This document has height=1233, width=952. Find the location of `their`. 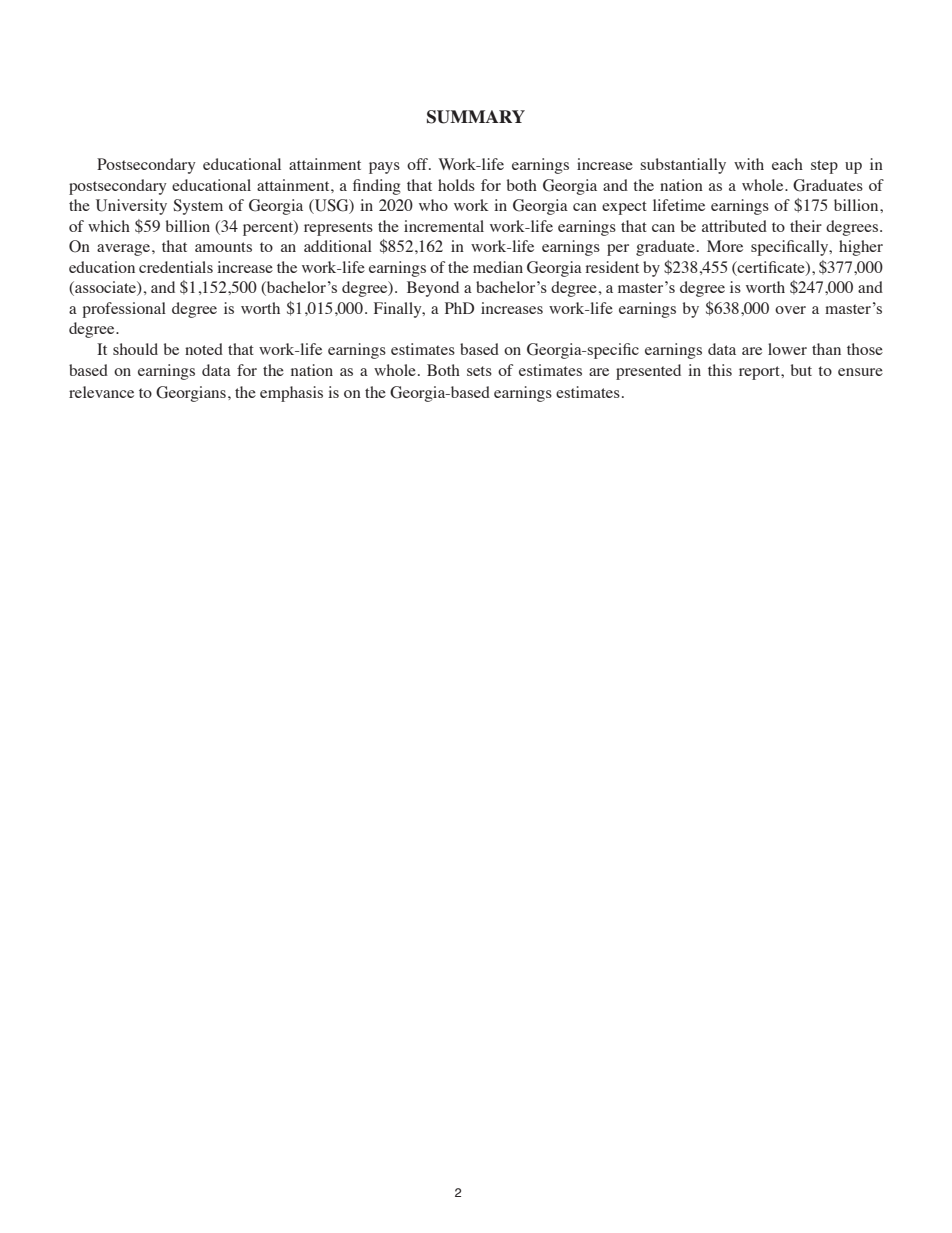

their is located at coordinates (806, 226).
